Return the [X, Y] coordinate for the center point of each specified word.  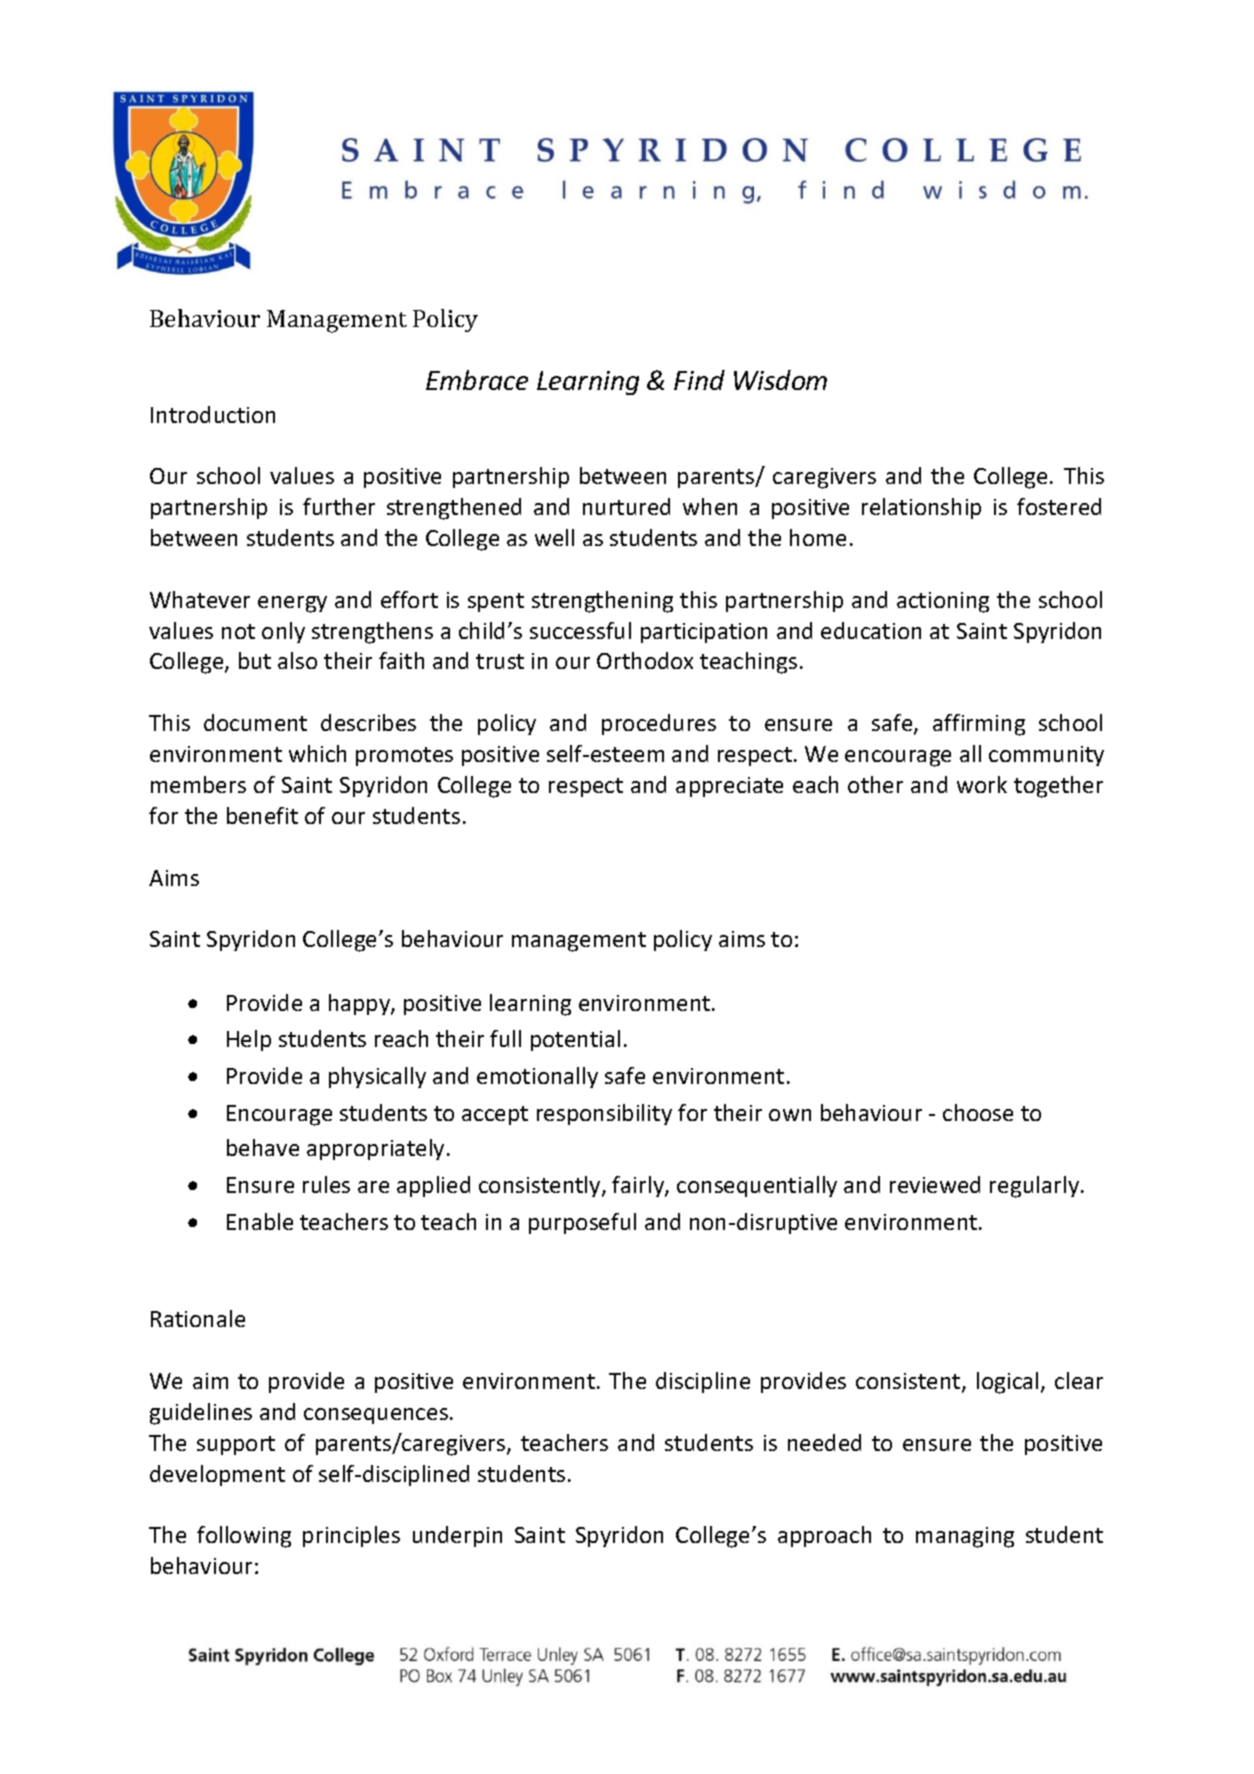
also [297, 660]
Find [699, 380]
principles [351, 1536]
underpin [457, 1536]
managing [965, 1537]
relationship [921, 508]
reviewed [935, 1184]
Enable [260, 1221]
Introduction [213, 414]
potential [575, 1040]
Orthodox [645, 660]
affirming [979, 725]
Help [249, 1040]
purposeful [582, 1223]
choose [978, 1112]
